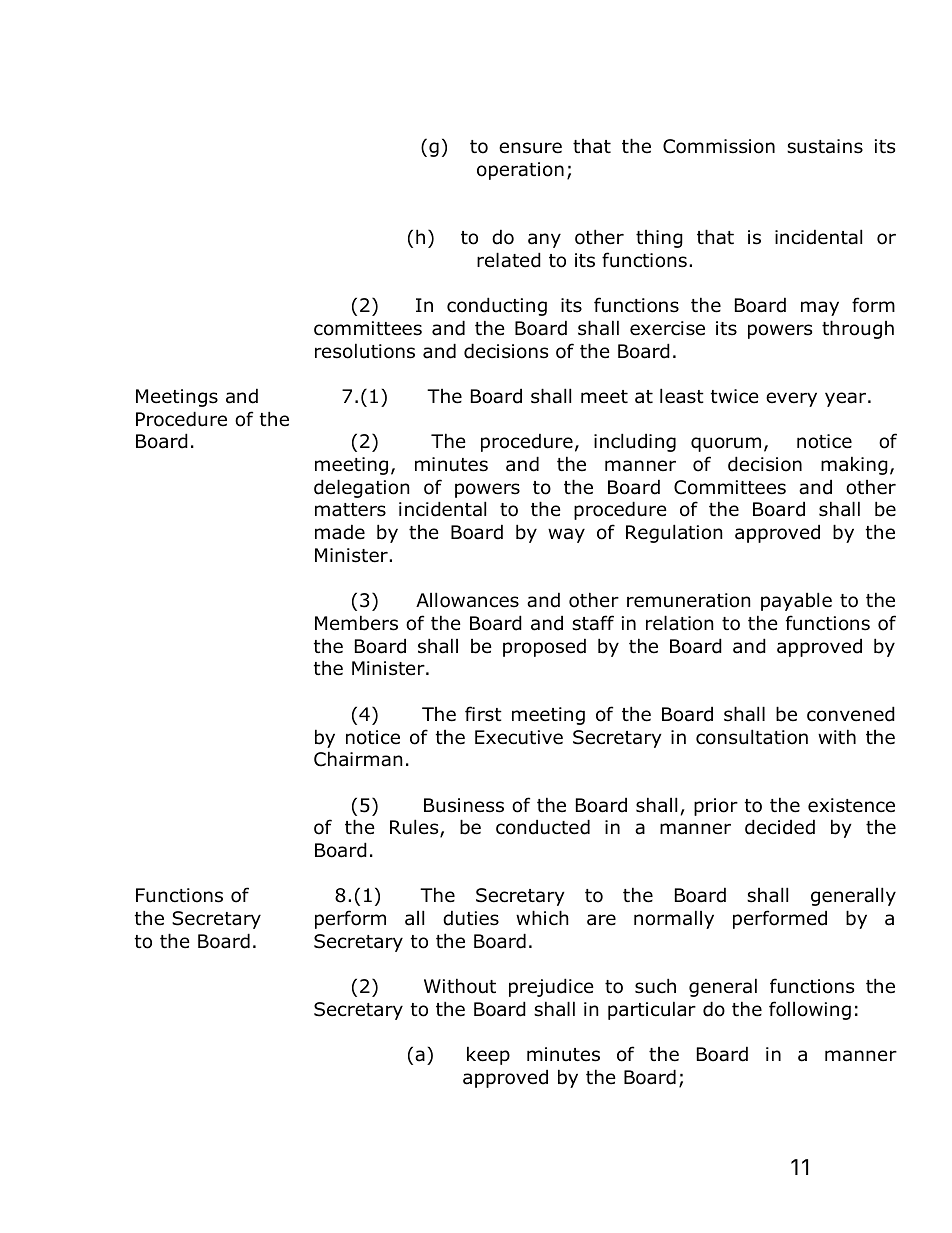 The width and height of the screenshot is (952, 1233). Describe the element at coordinates (530, 148) in the screenshot. I see `ensure` at that location.
